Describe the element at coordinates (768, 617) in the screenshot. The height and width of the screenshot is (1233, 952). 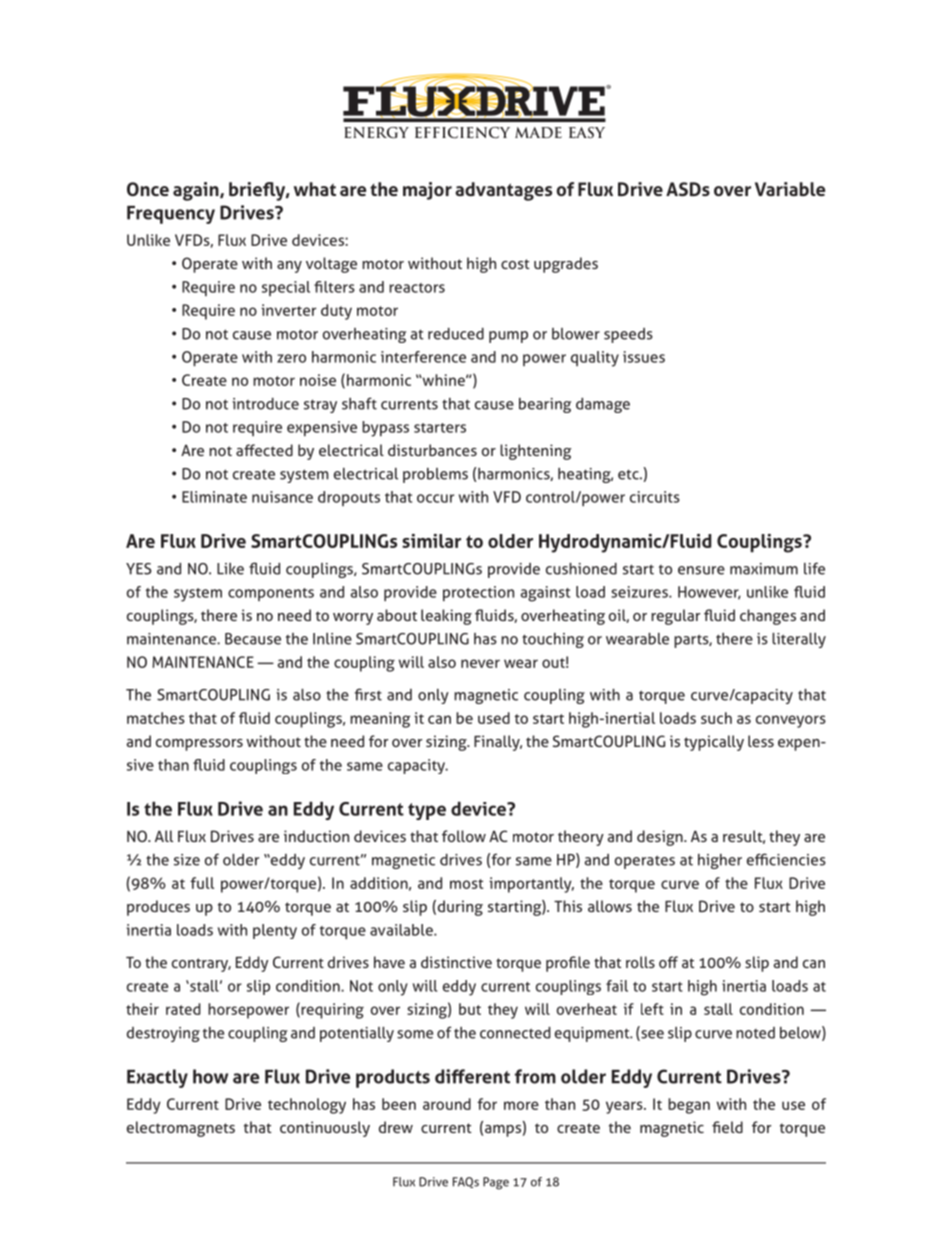
I see `changes` at that location.
